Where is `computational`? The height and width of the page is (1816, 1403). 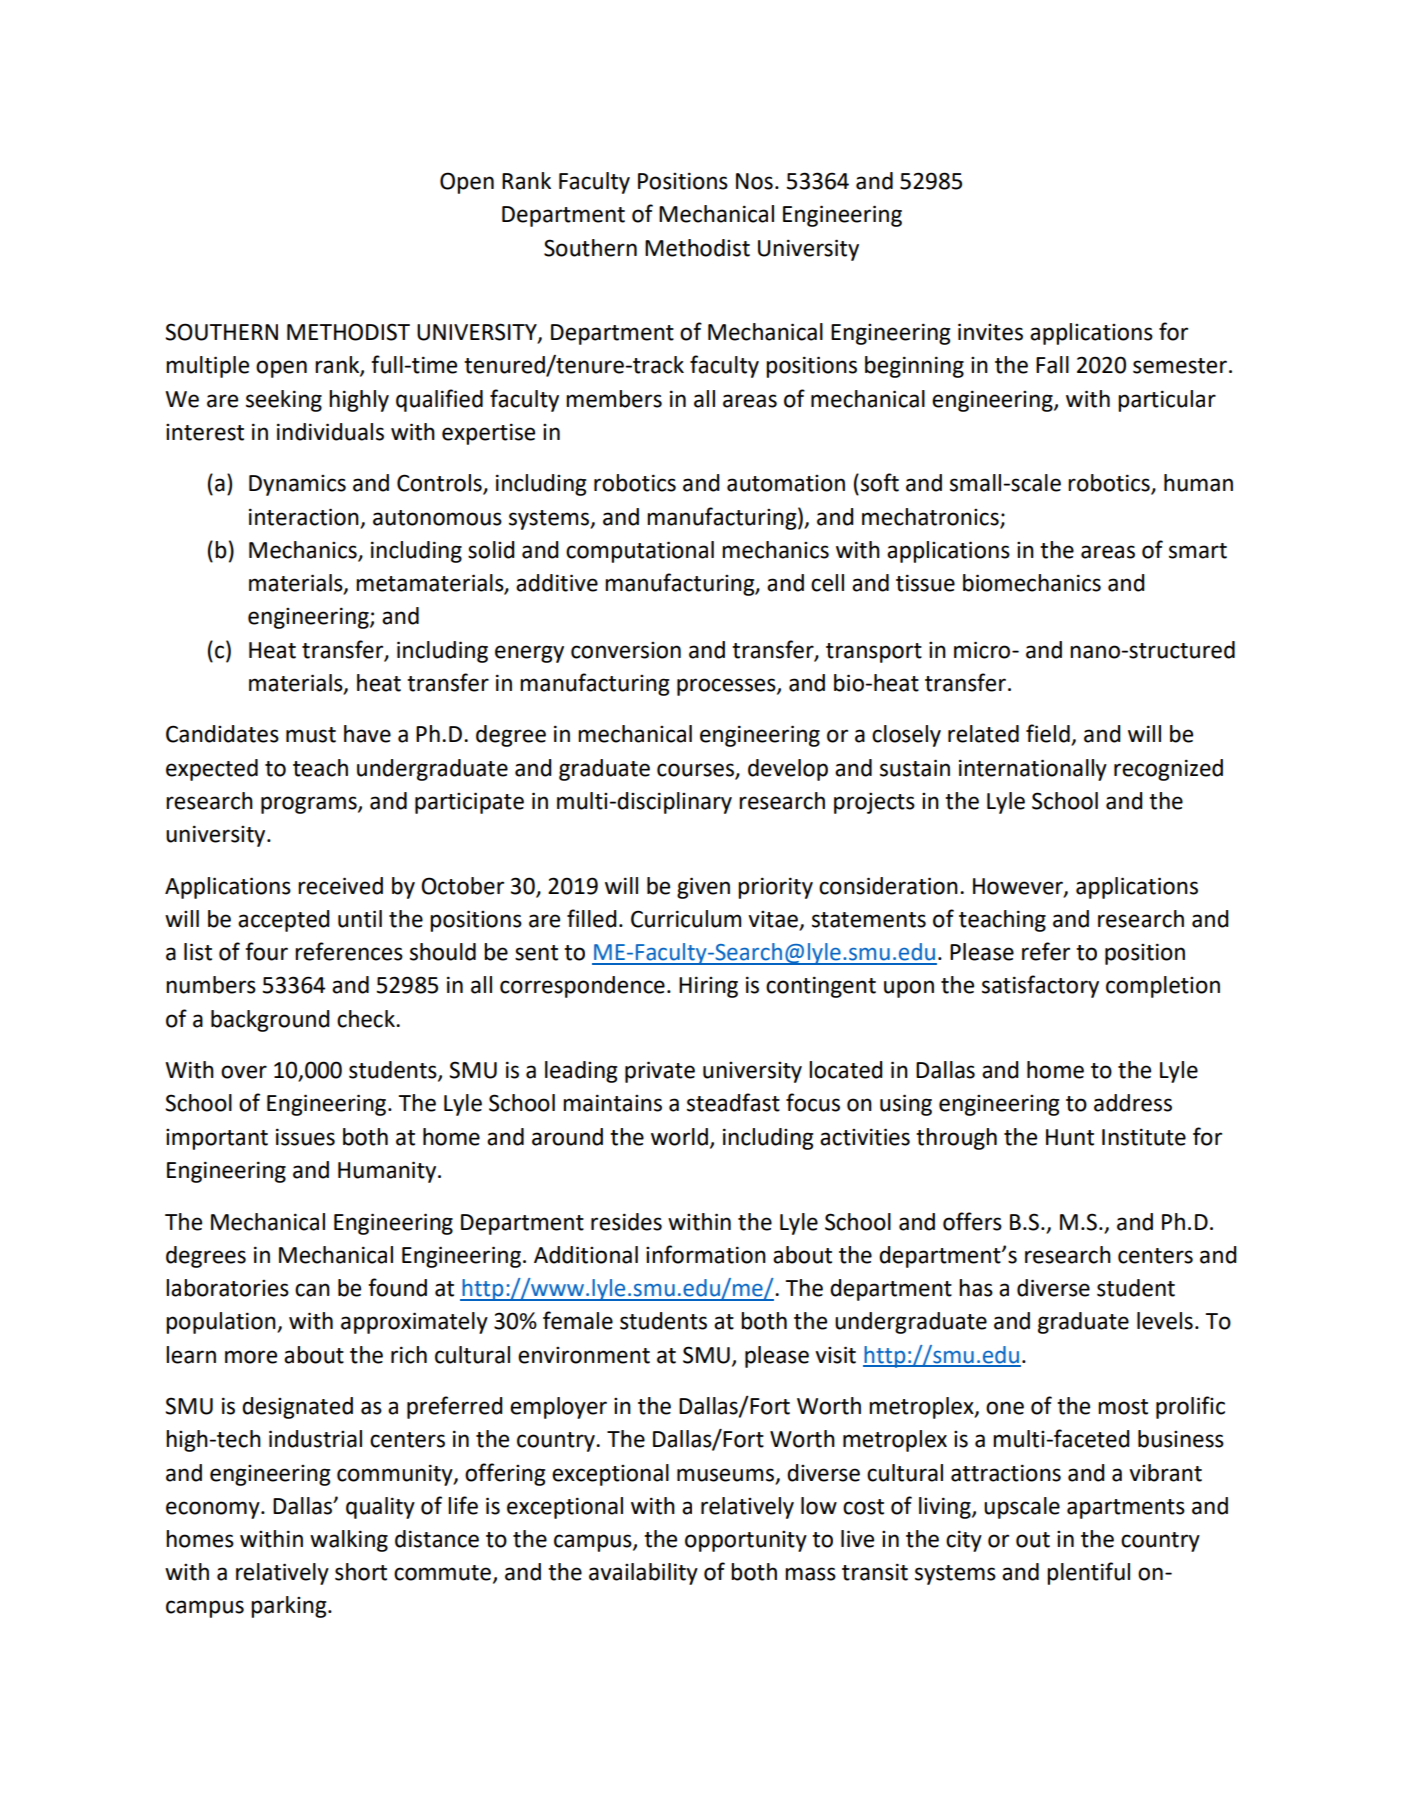
computational is located at coordinates (640, 552).
